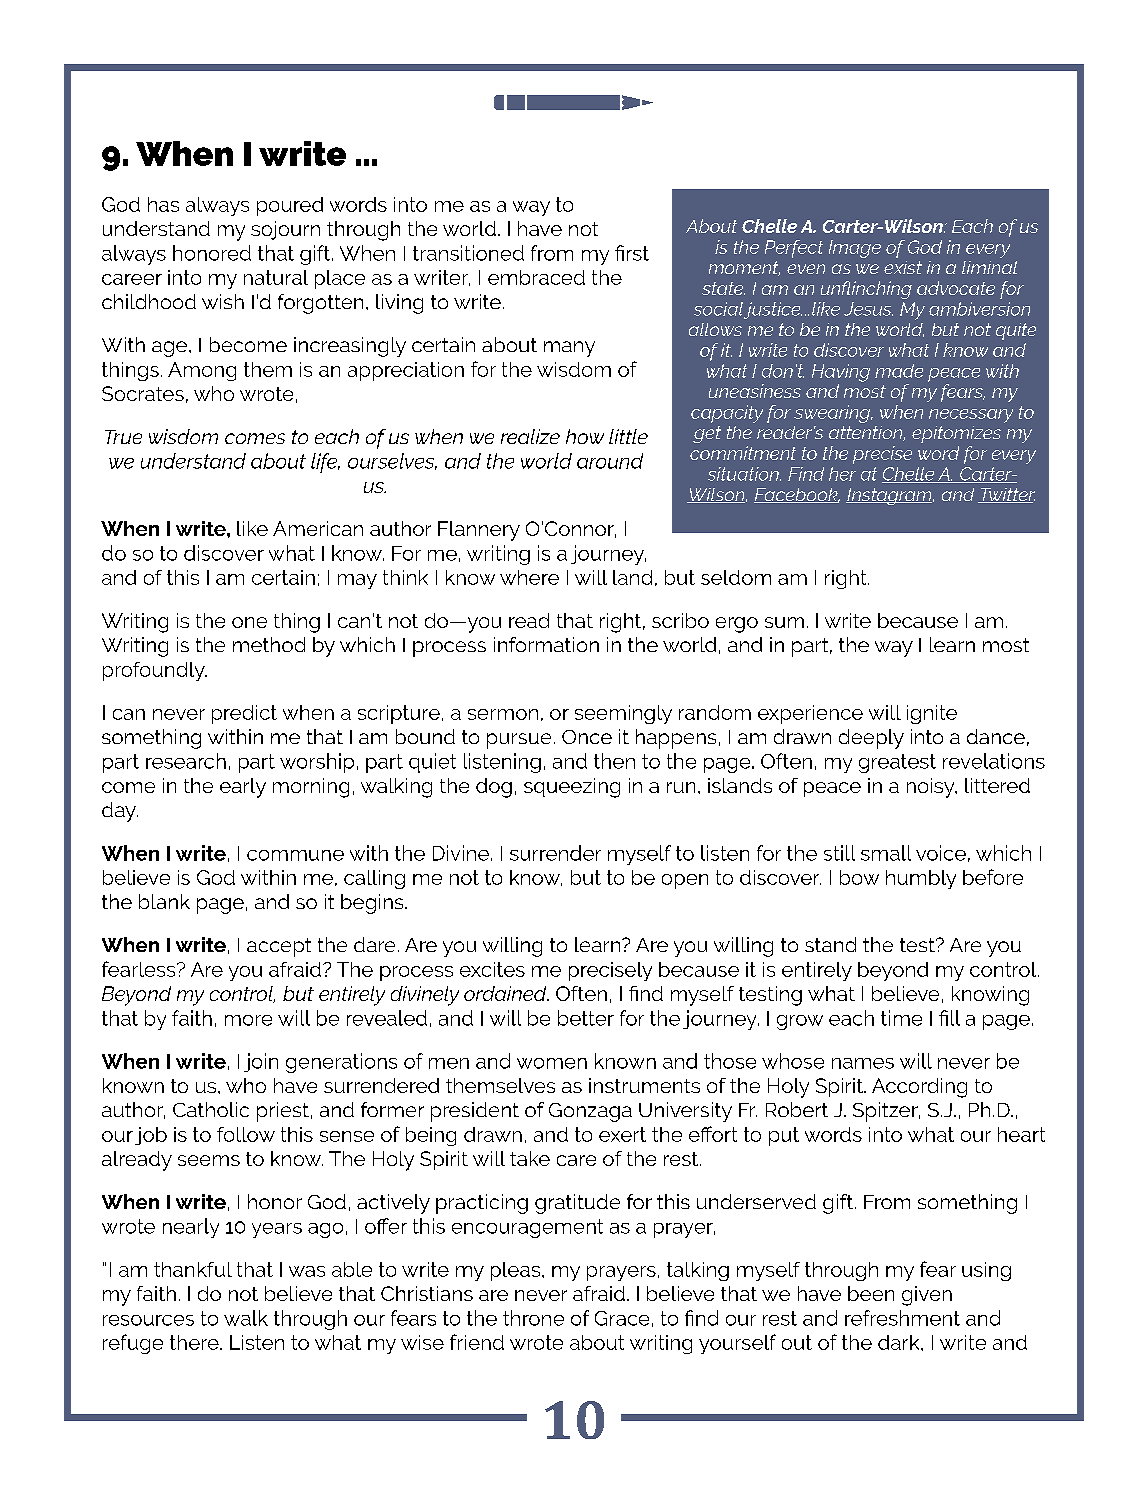  What do you see at coordinates (932, 714) in the screenshot?
I see `ignite` at bounding box center [932, 714].
